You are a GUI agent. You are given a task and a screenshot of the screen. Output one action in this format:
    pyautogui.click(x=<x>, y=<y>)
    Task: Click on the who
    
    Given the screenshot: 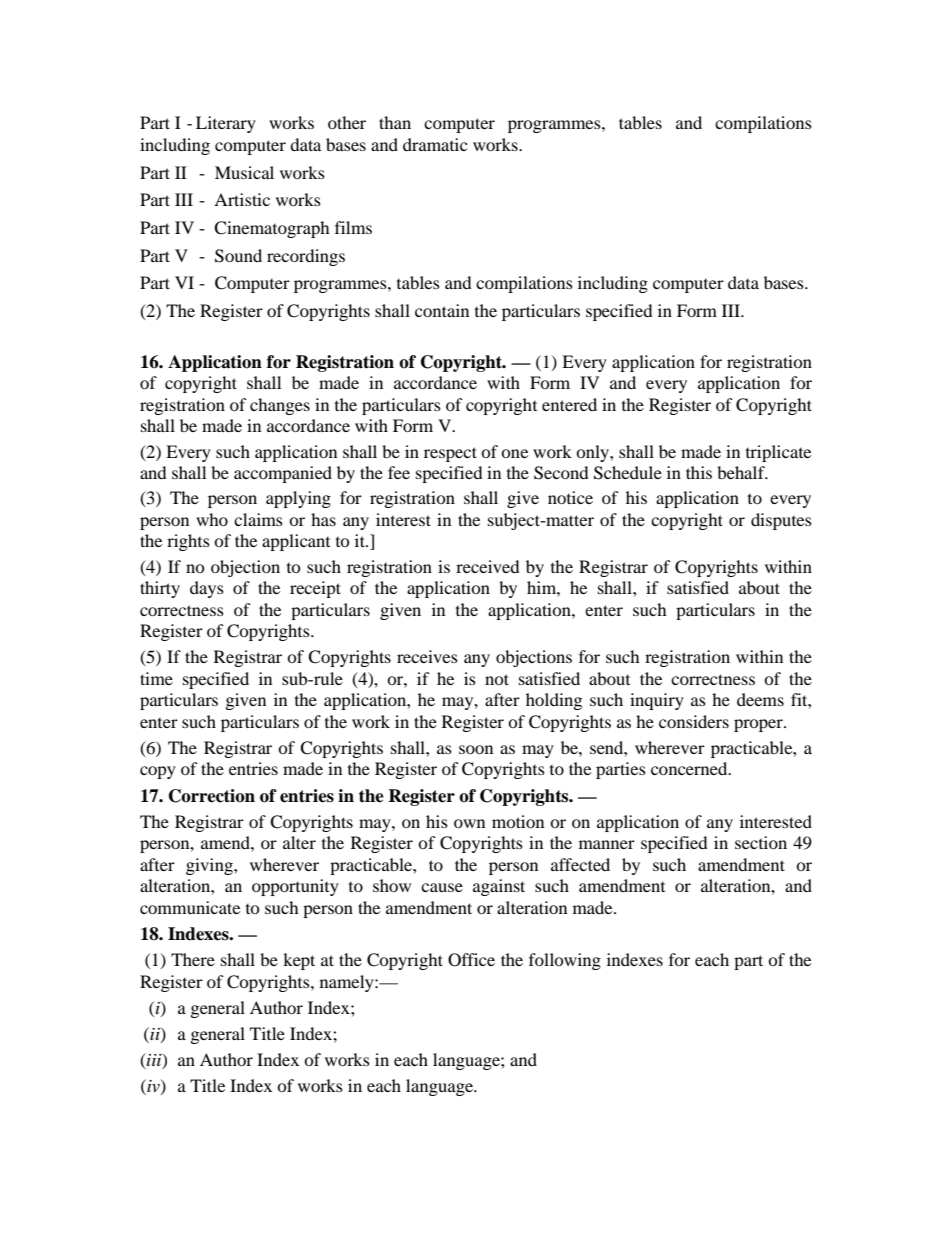 What is the action you would take?
    pyautogui.click(x=212, y=519)
